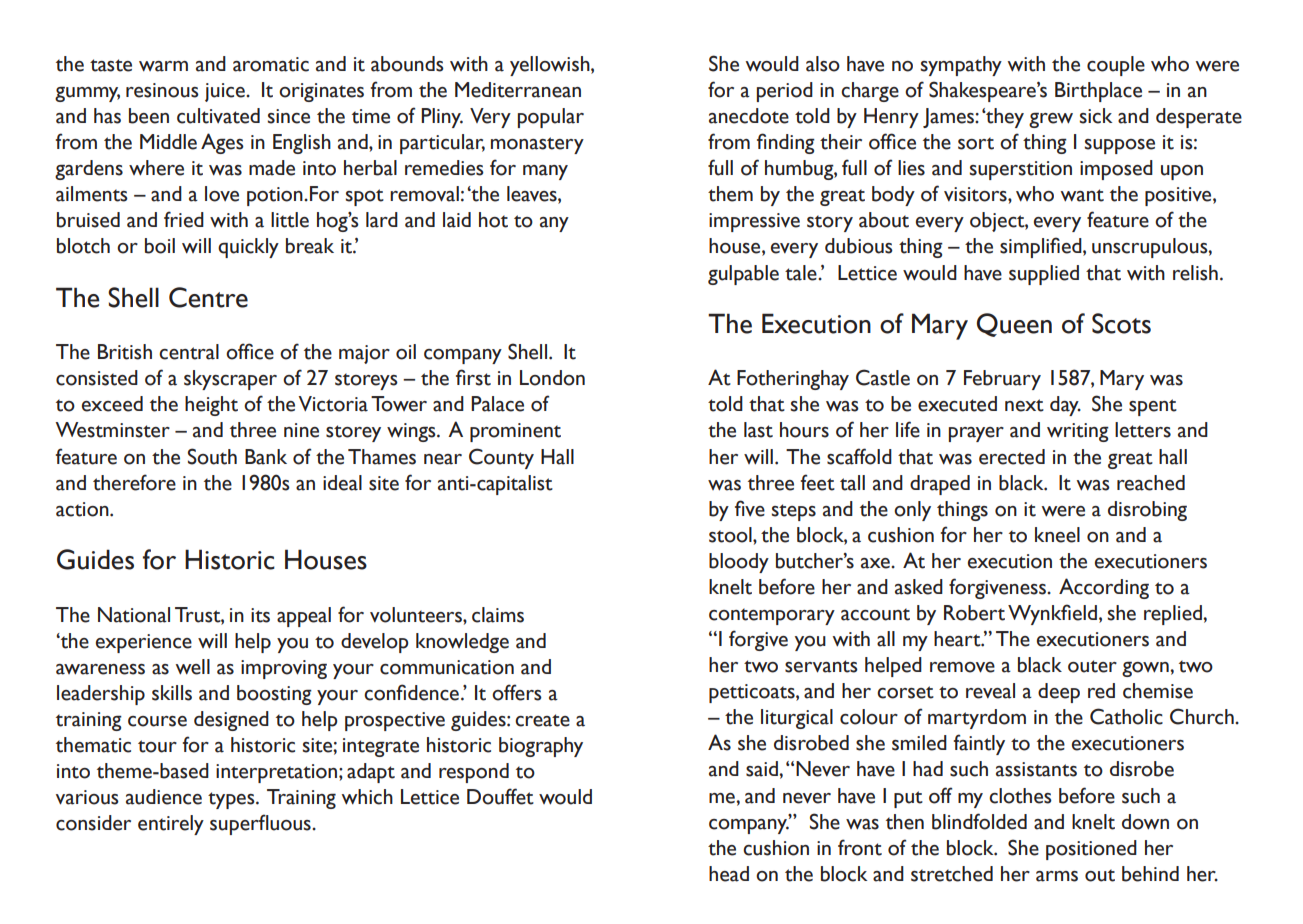 The image size is (1303, 924). I want to click on juice, so click(226, 92).
